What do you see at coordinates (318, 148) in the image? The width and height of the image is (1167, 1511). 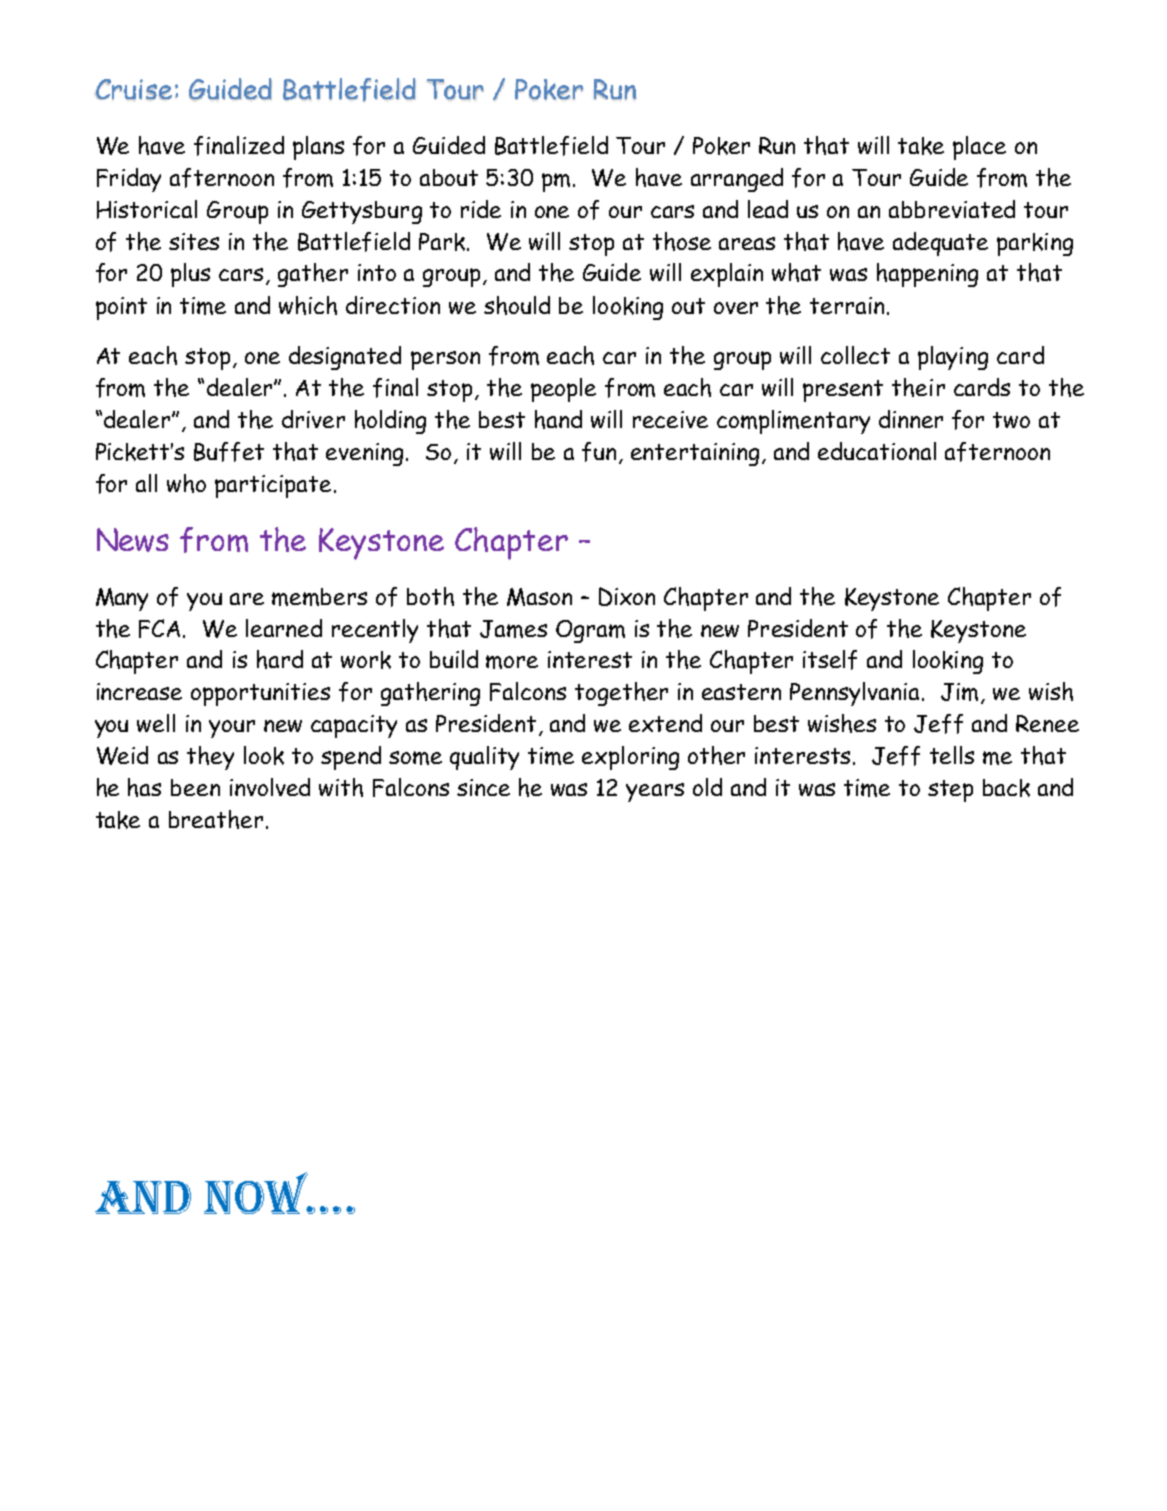 I see `plans` at bounding box center [318, 148].
